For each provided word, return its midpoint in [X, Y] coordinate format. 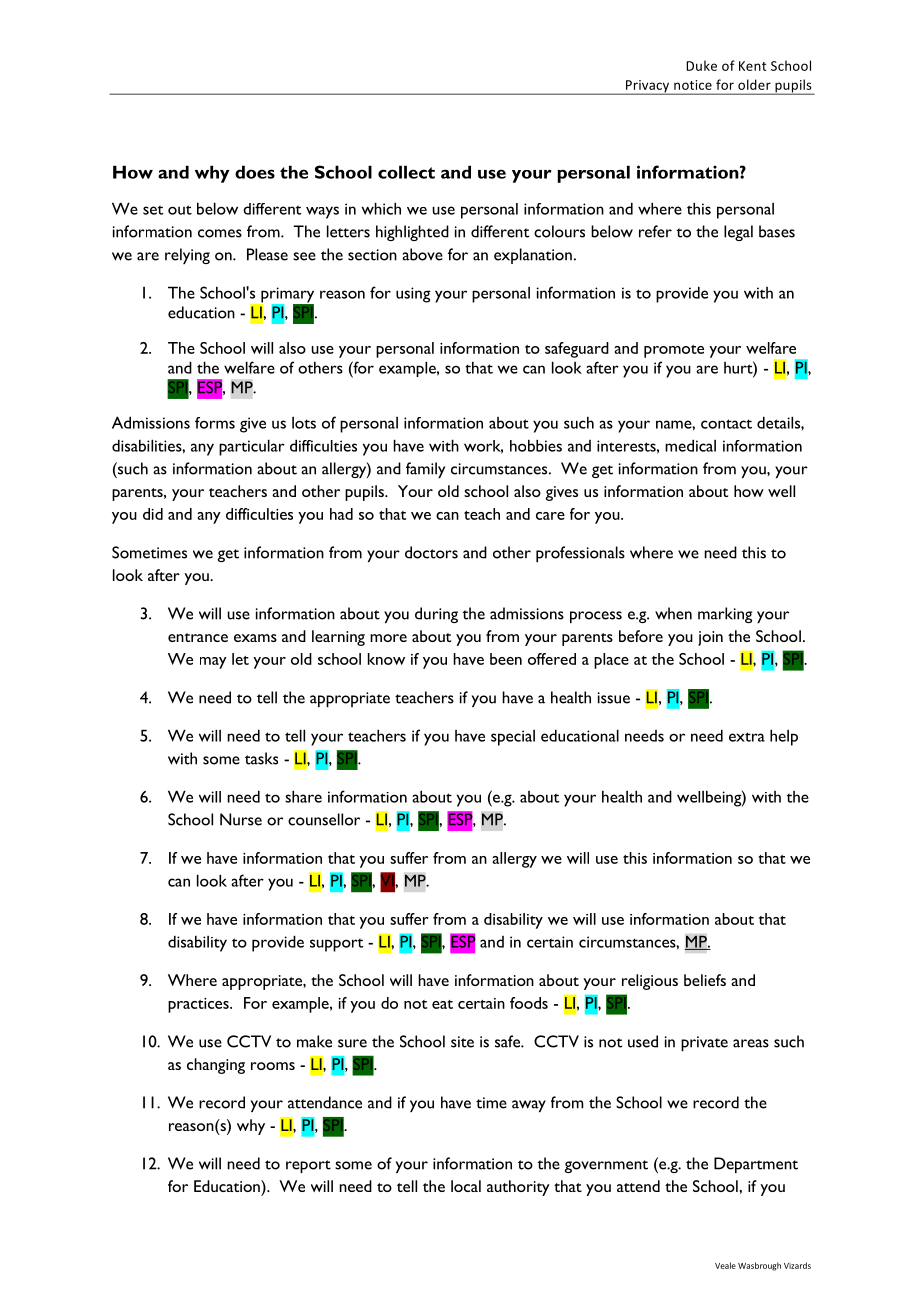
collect [406, 172]
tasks [261, 758]
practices [199, 1005]
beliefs [705, 980]
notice [693, 85]
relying [187, 256]
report [308, 1166]
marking [725, 615]
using [413, 295]
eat [442, 1004]
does [255, 172]
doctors [431, 552]
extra [747, 737]
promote [674, 351]
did [153, 514]
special [513, 738]
